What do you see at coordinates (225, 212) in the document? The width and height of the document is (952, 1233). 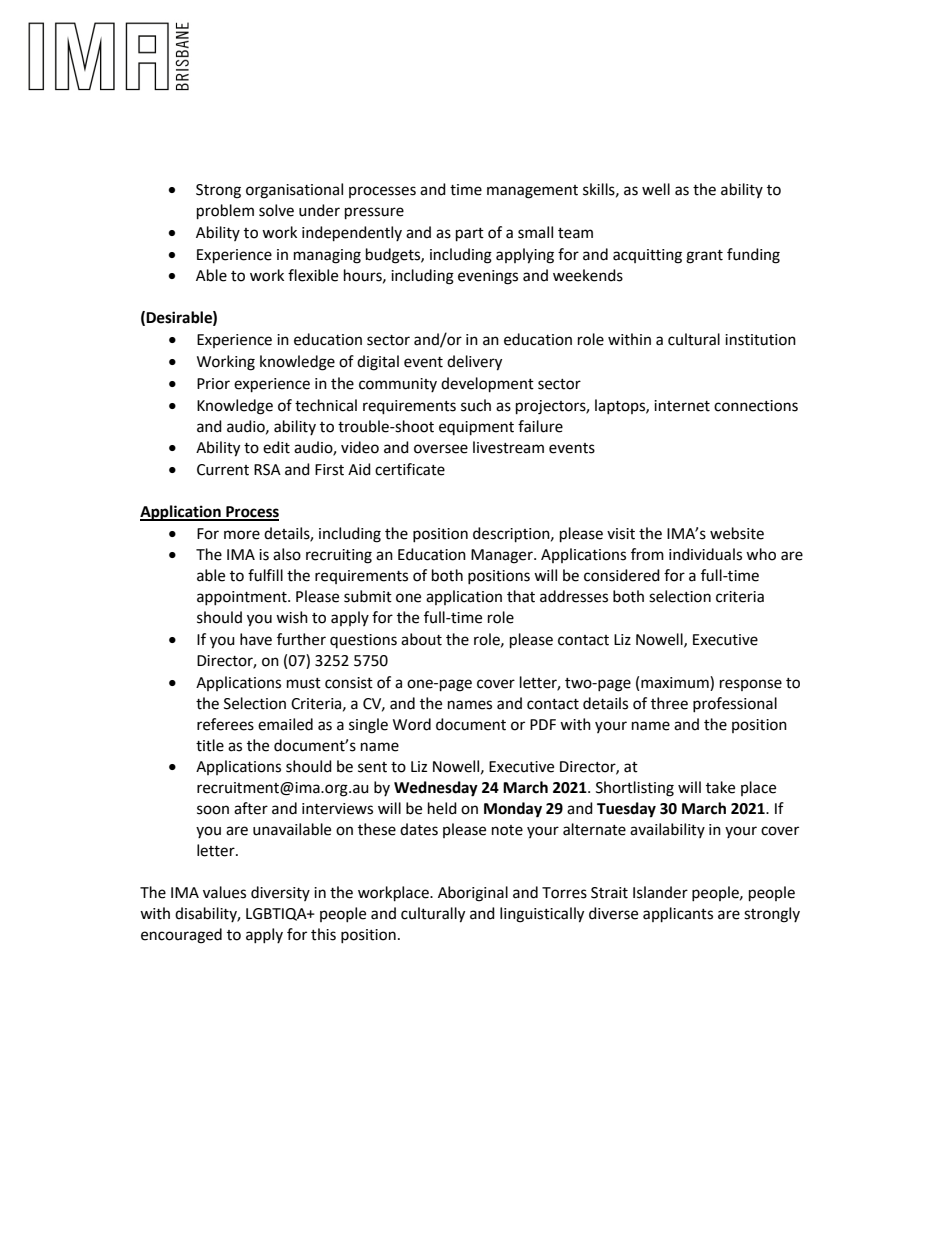 I see `problem` at bounding box center [225, 212].
